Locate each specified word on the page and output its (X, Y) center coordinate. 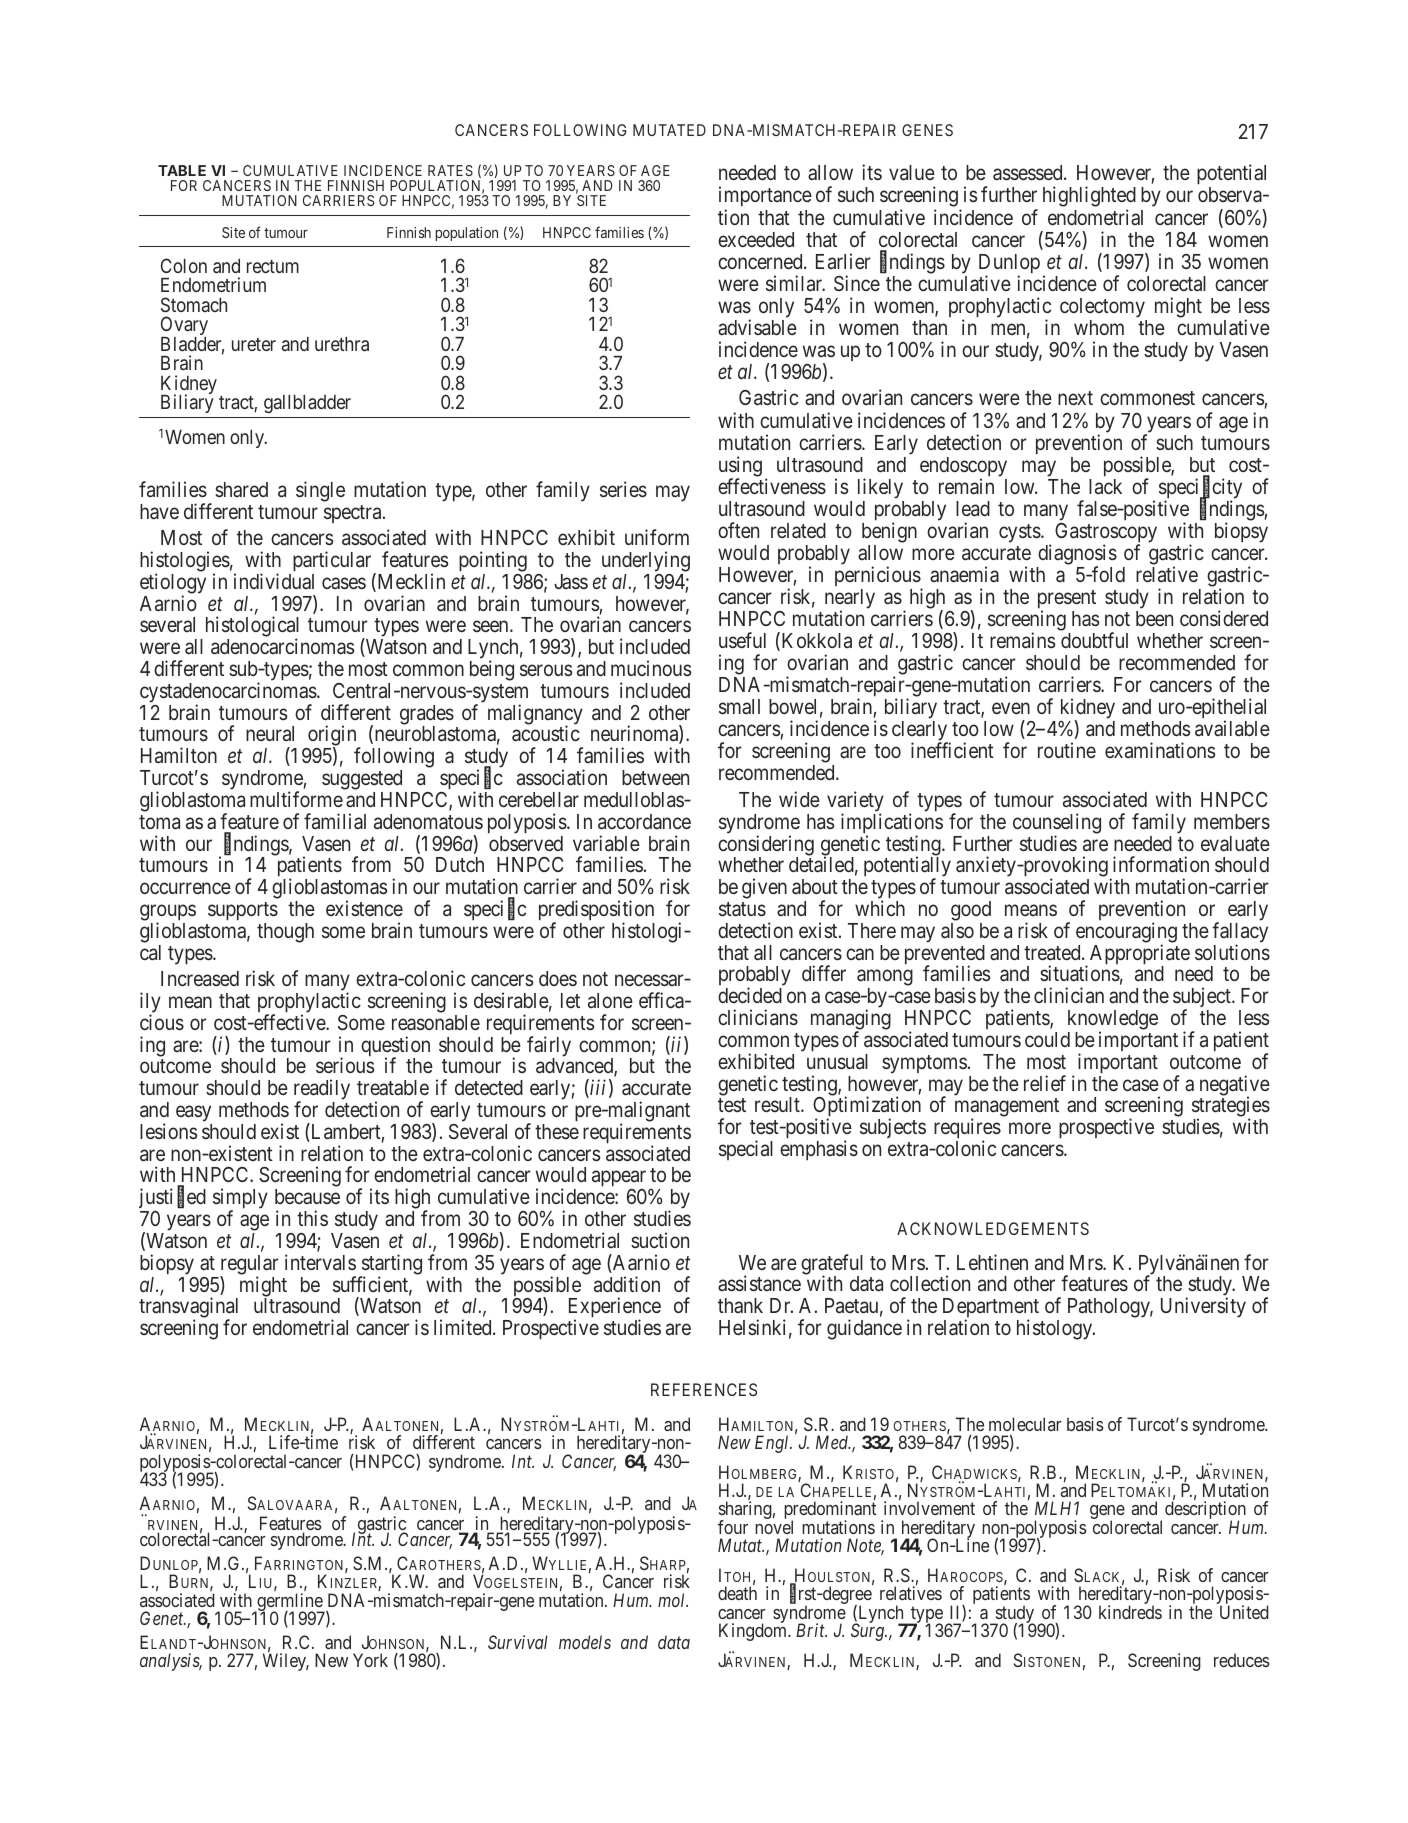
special (746, 1150)
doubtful (1094, 640)
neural (270, 733)
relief (1045, 1083)
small (739, 706)
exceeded (756, 239)
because (307, 1196)
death (737, 1593)
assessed (1029, 172)
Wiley (286, 1662)
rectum (273, 266)
